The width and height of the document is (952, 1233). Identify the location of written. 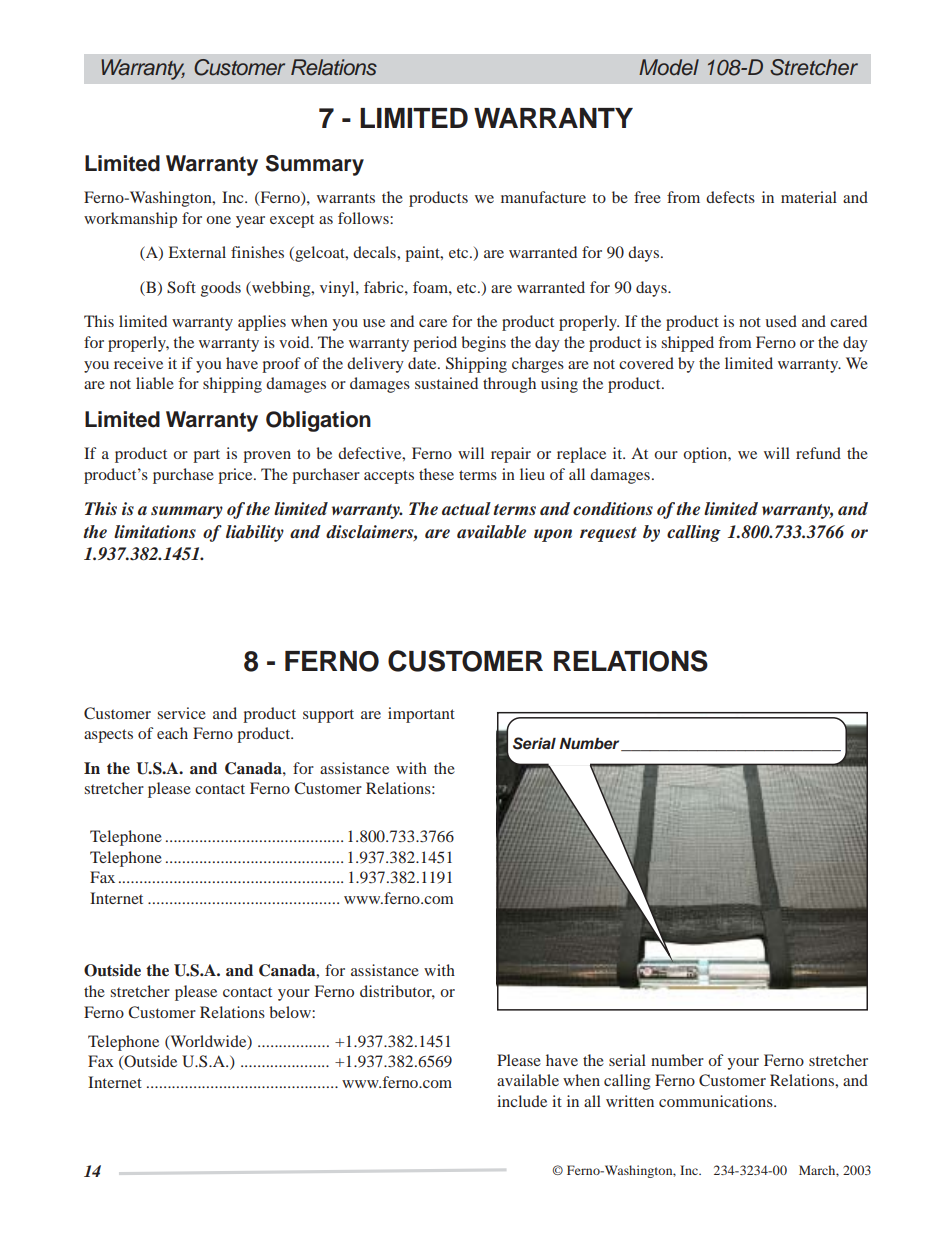
(630, 1101).
